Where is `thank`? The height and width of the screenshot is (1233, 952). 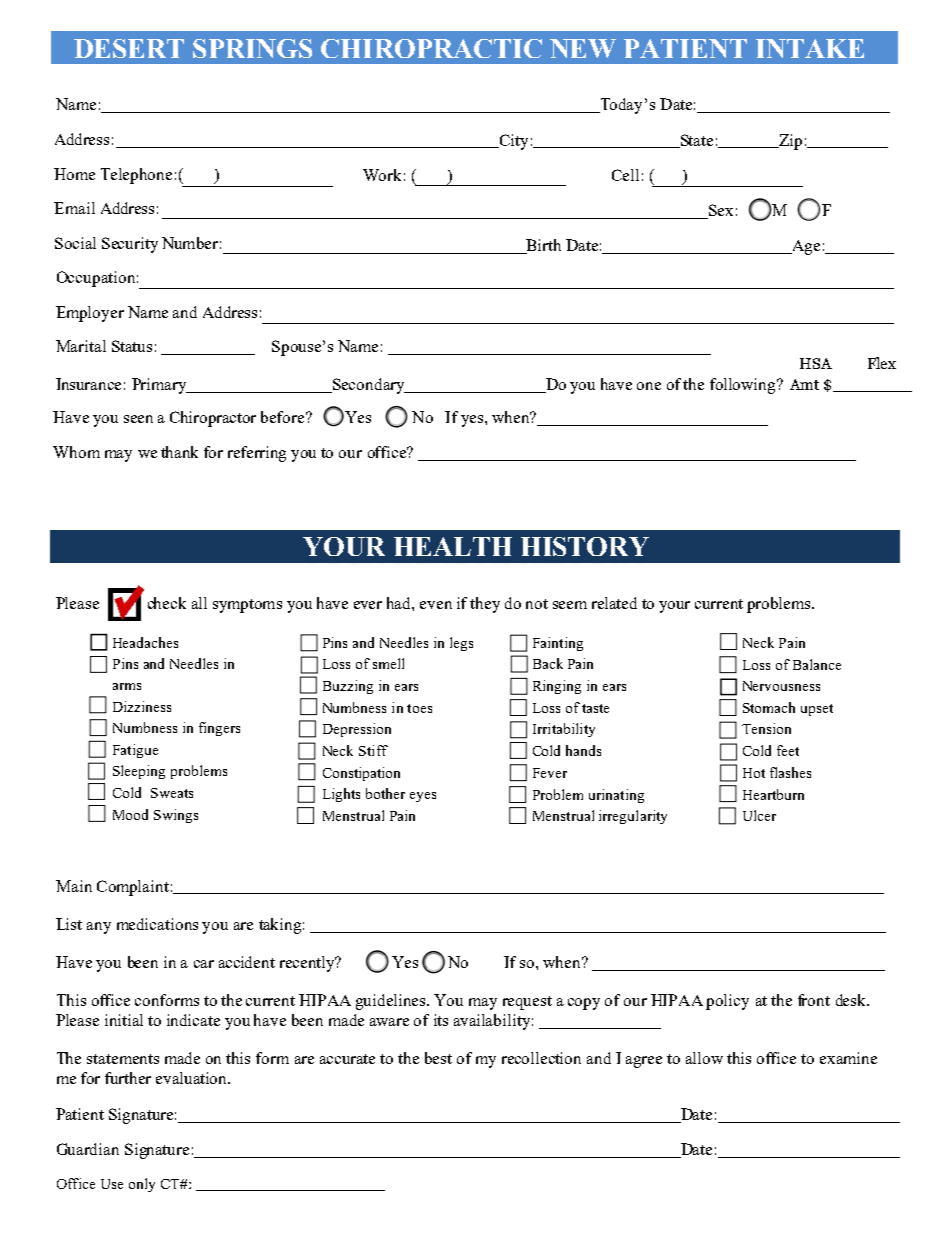
thank is located at coordinates (179, 452).
